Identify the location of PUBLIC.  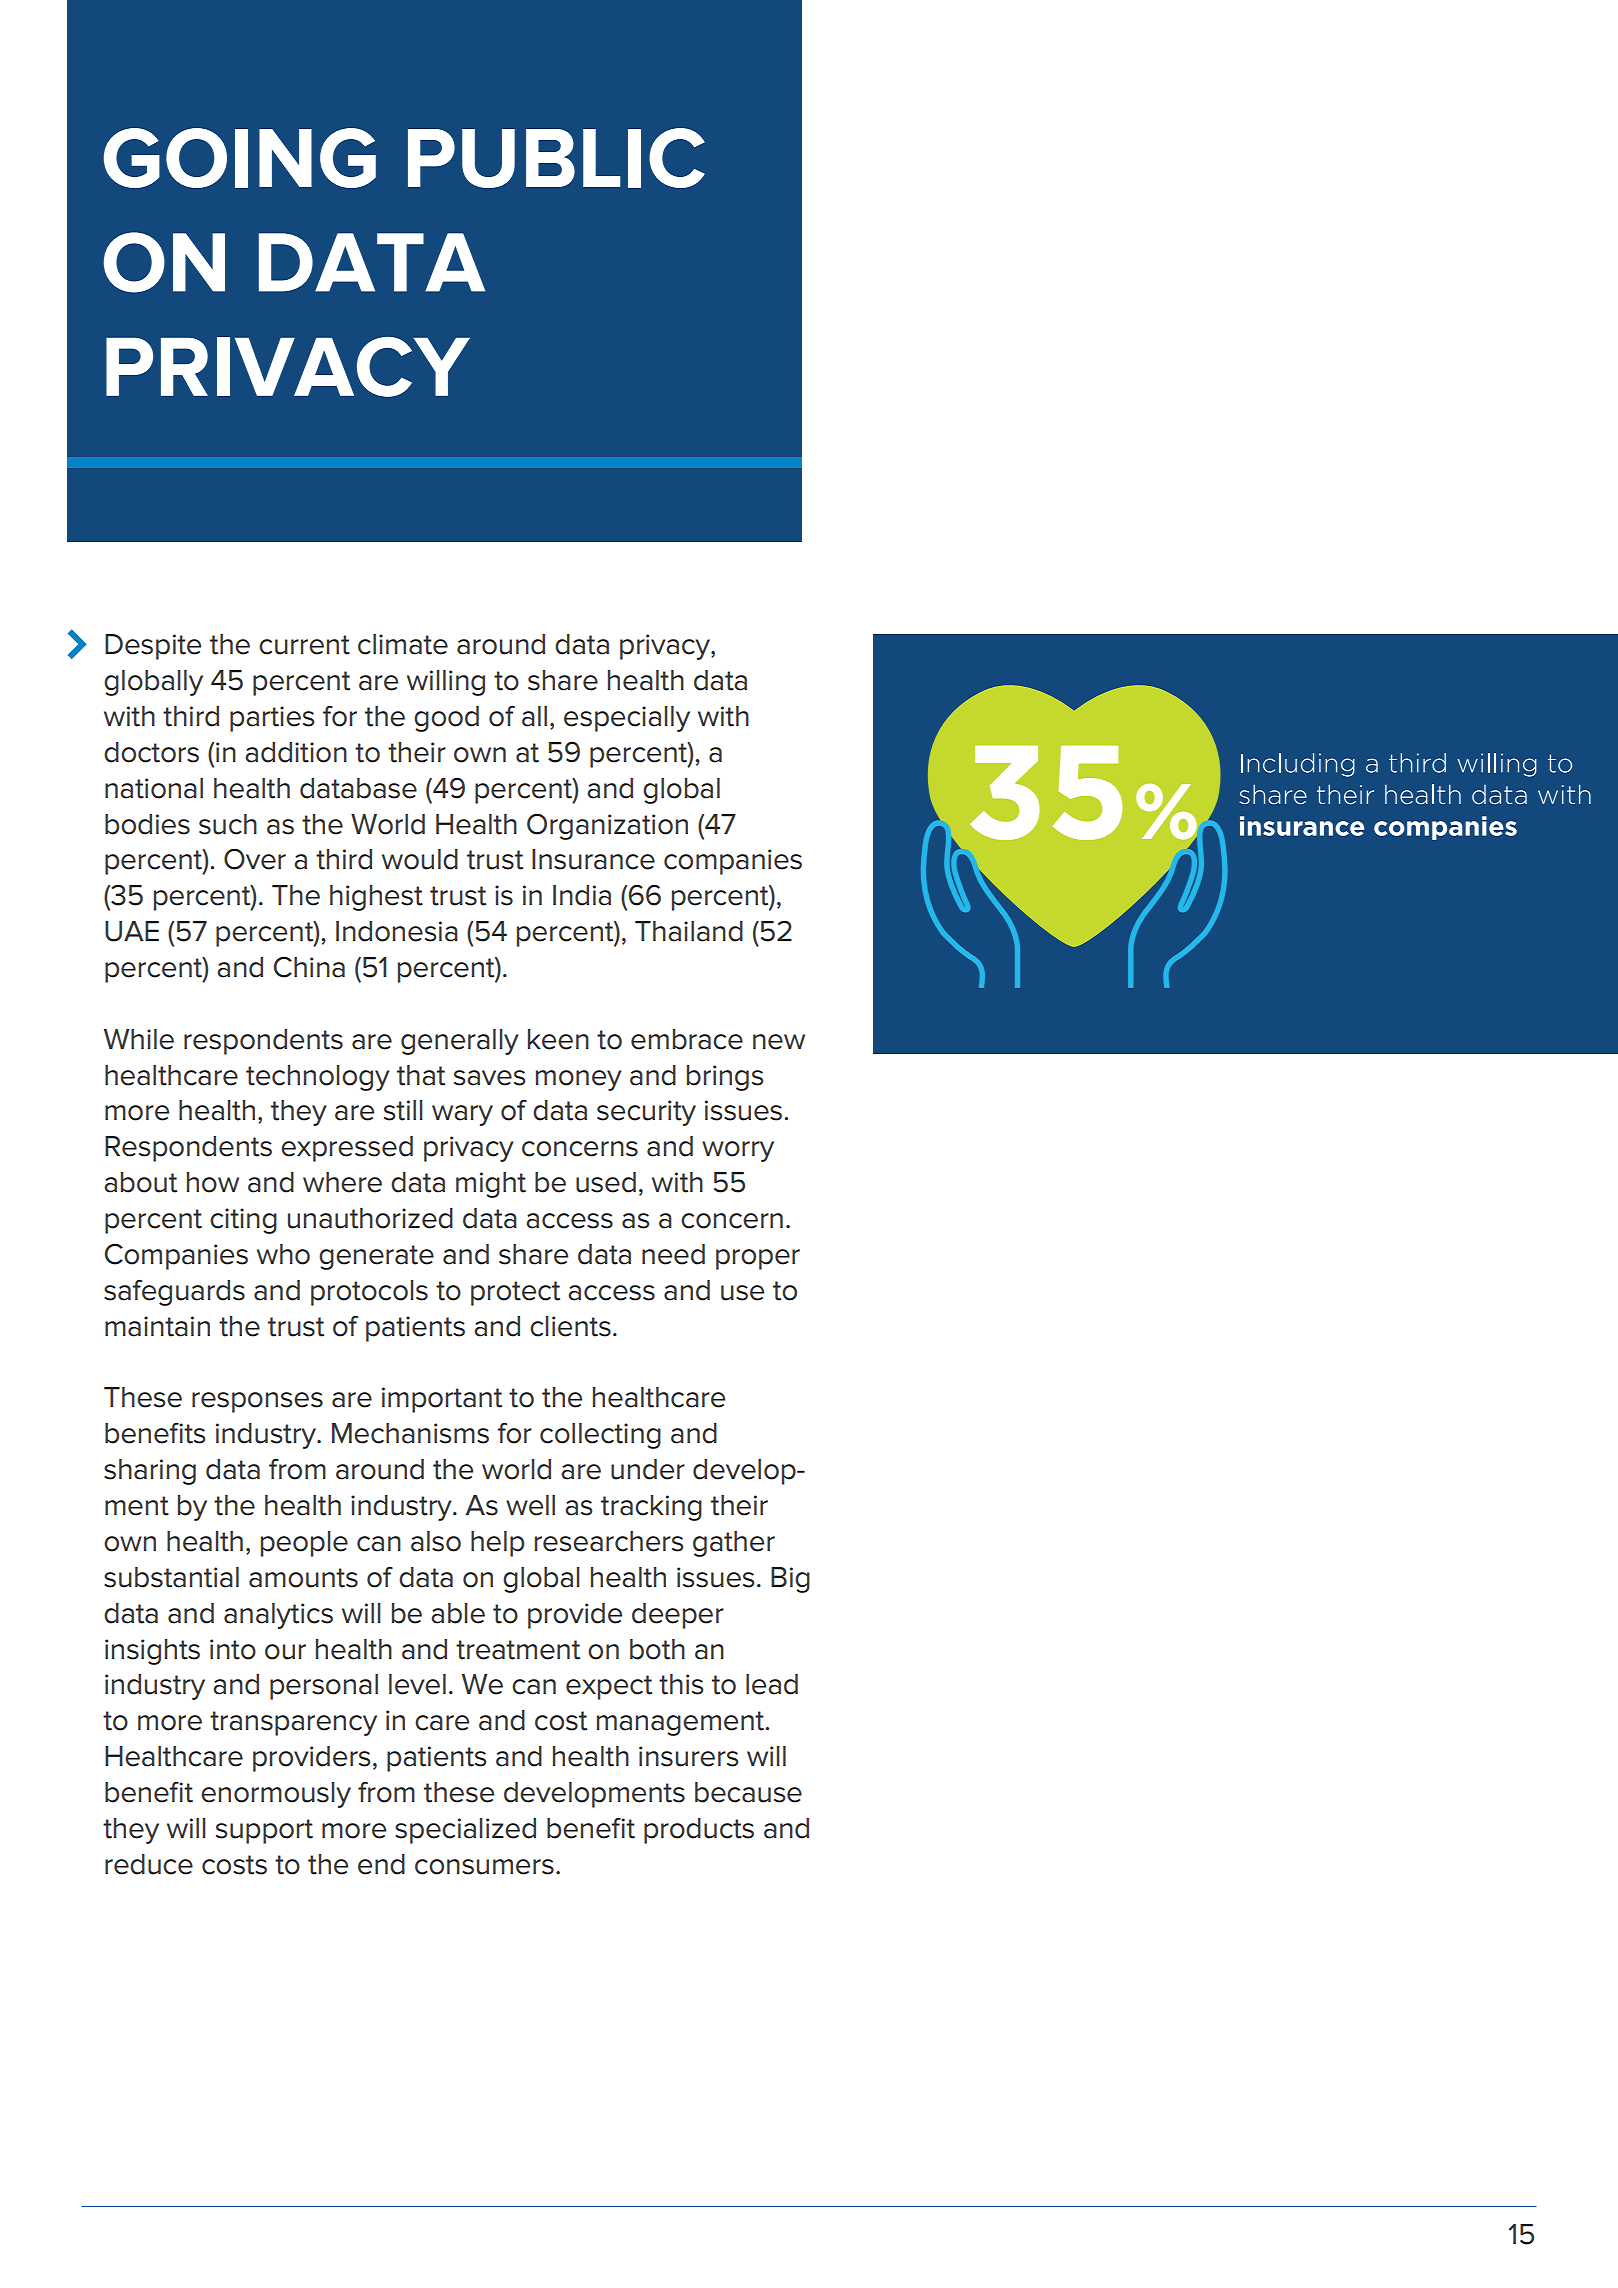
(556, 158).
